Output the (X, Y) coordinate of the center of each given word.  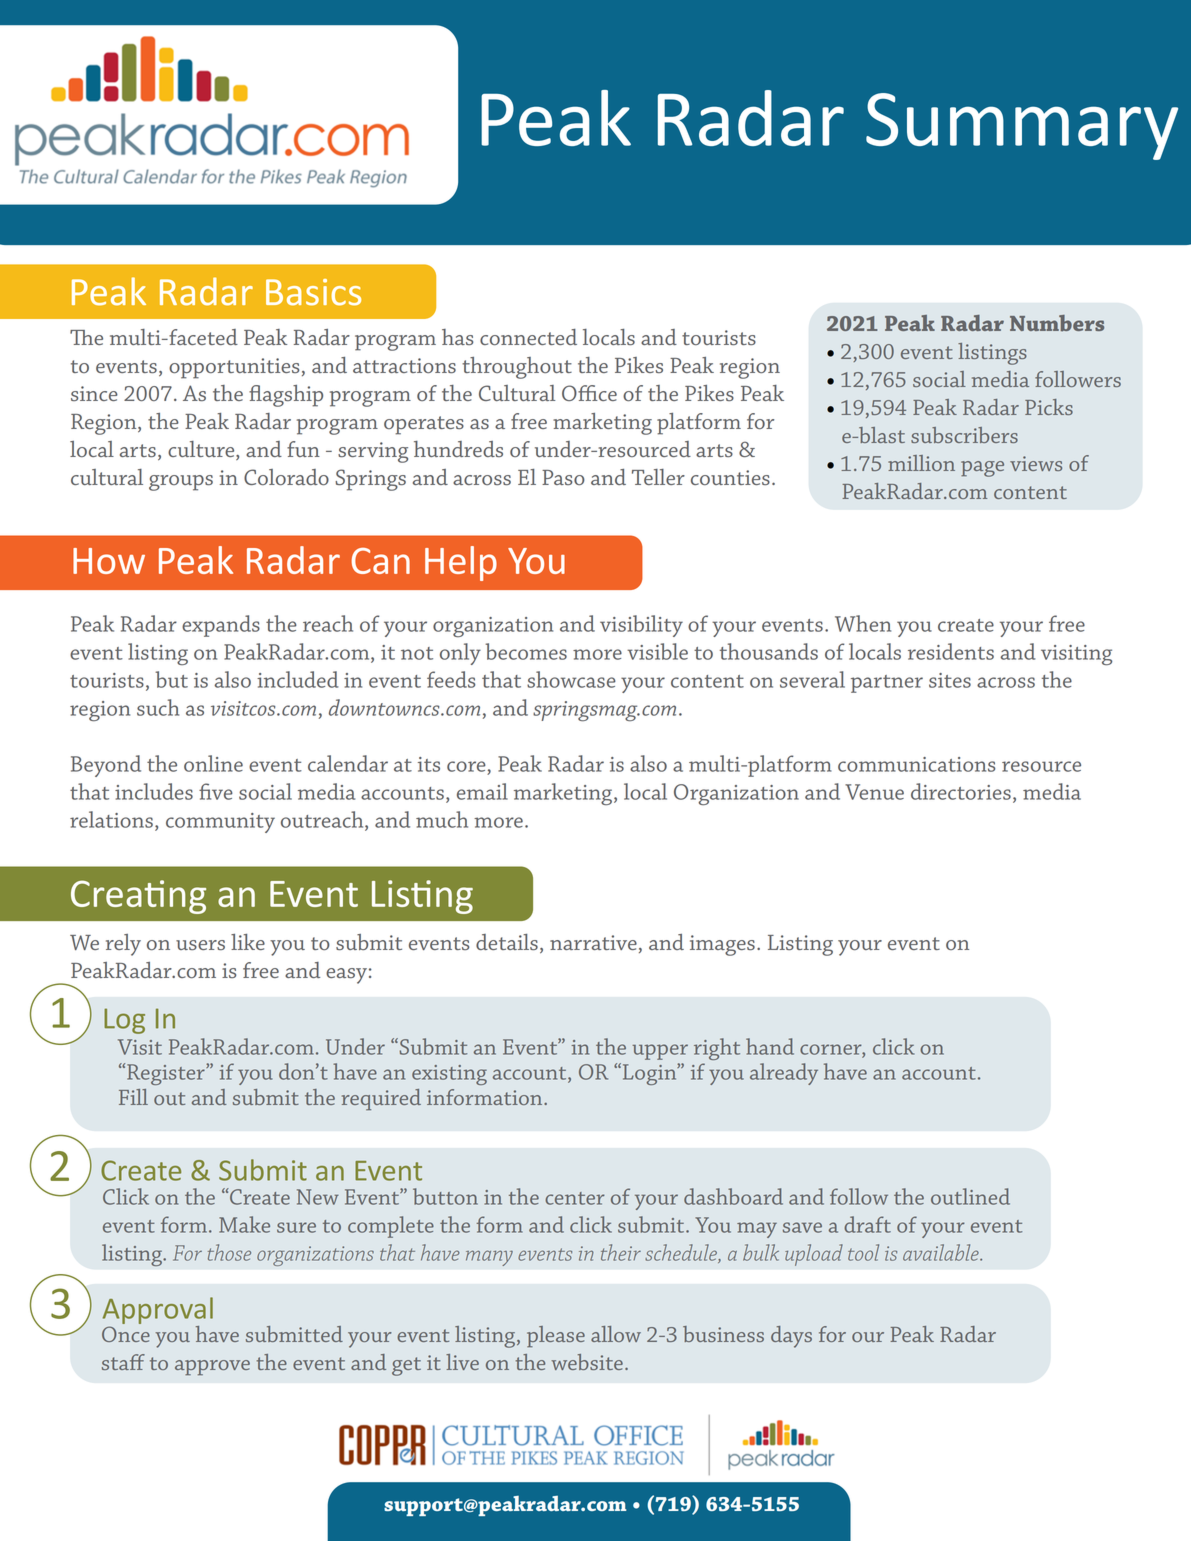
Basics (313, 292)
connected (528, 337)
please (556, 1337)
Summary (1022, 126)
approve (212, 1368)
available (942, 1252)
